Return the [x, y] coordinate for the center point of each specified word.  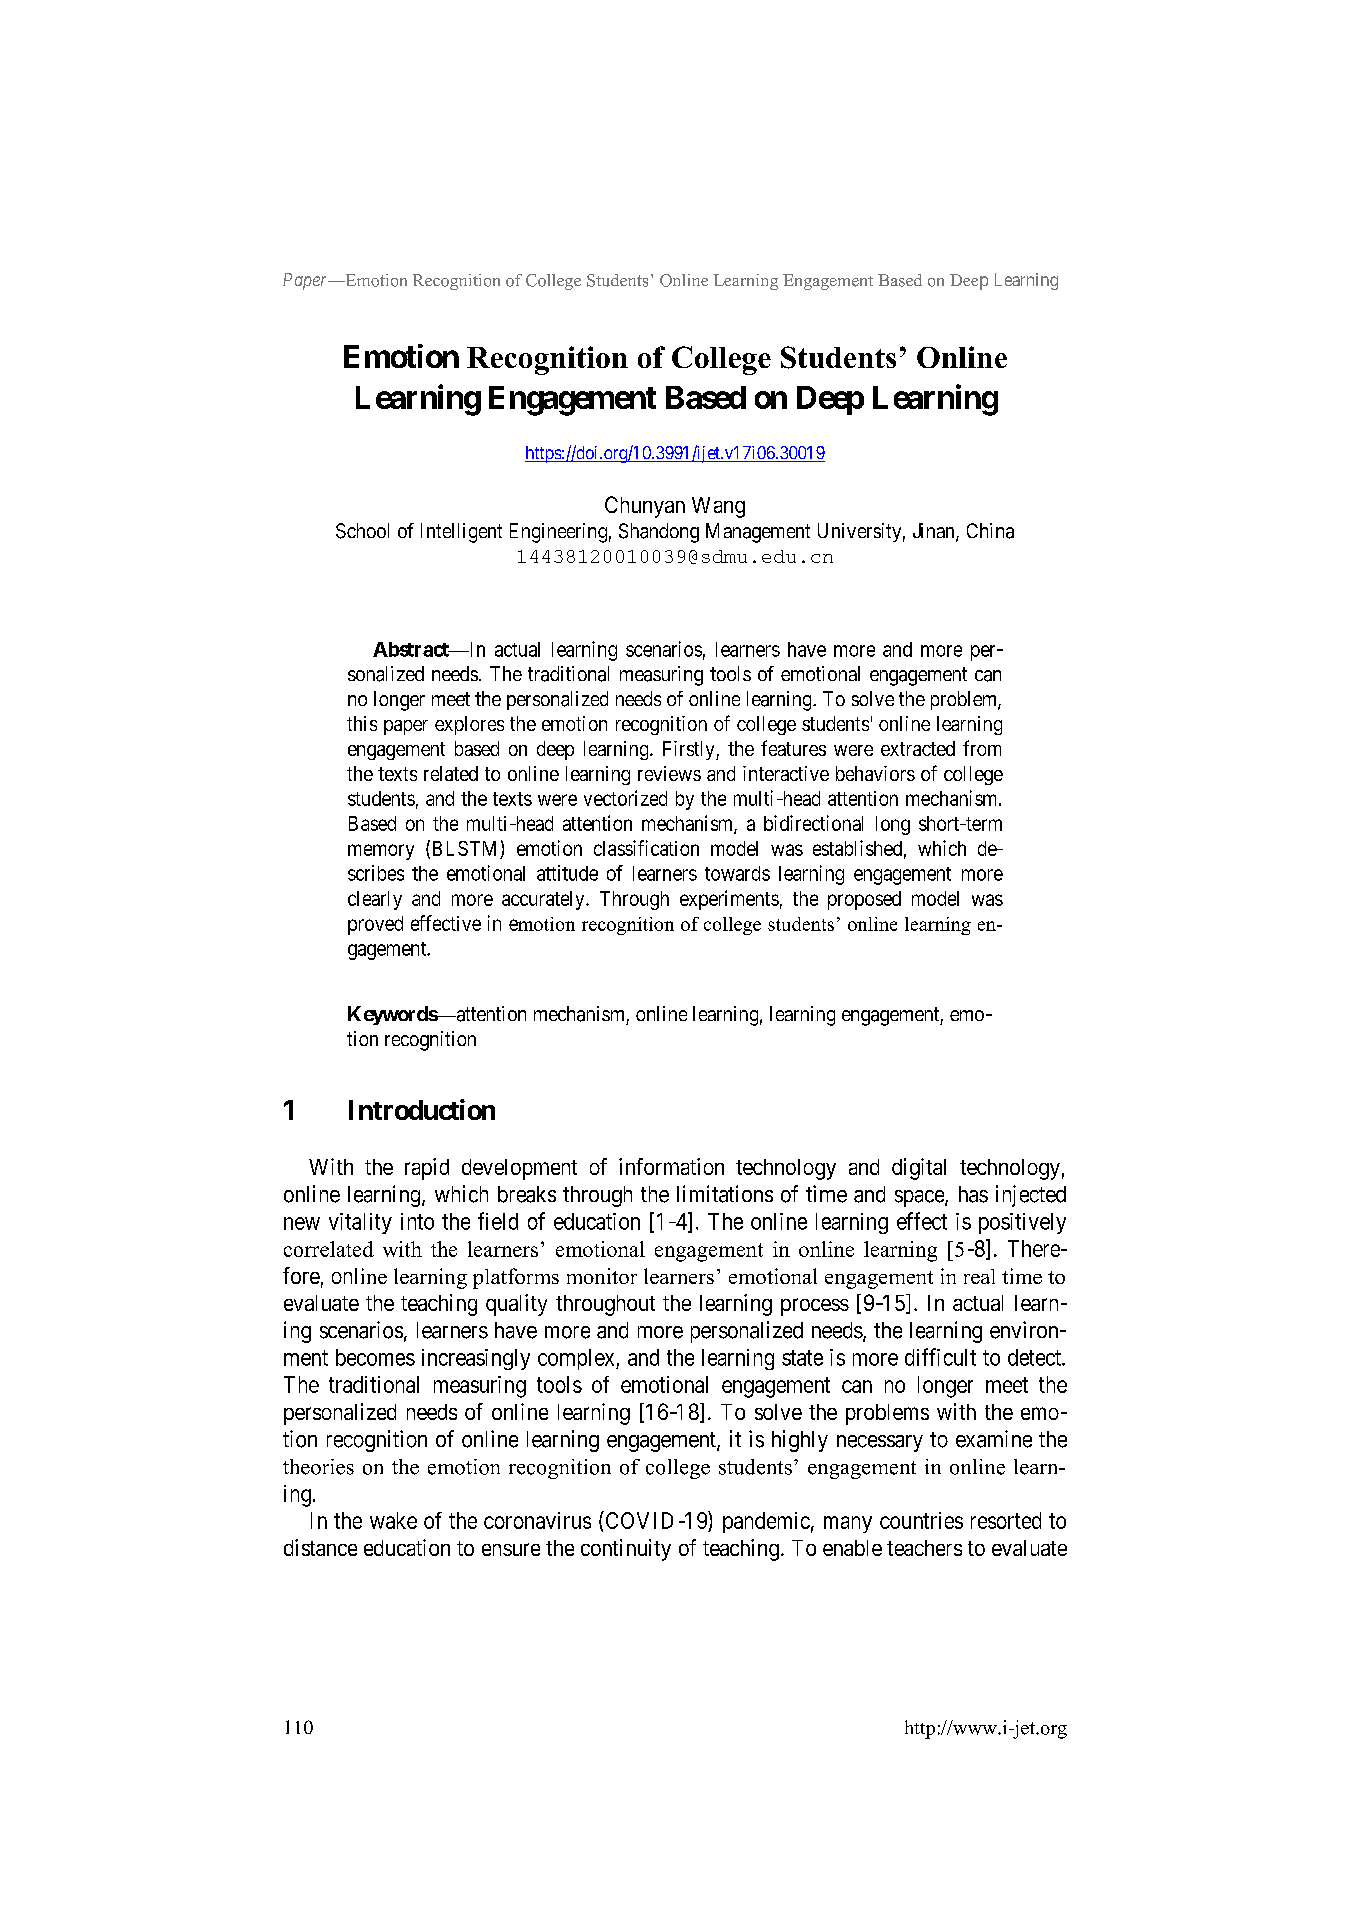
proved [375, 925]
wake [393, 1520]
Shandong [659, 533]
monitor [602, 1276]
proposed [864, 900]
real [979, 1276]
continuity [626, 1550]
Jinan [935, 532]
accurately [544, 900]
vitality [360, 1223]
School [362, 531]
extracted [918, 748]
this [362, 723]
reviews [669, 773]
